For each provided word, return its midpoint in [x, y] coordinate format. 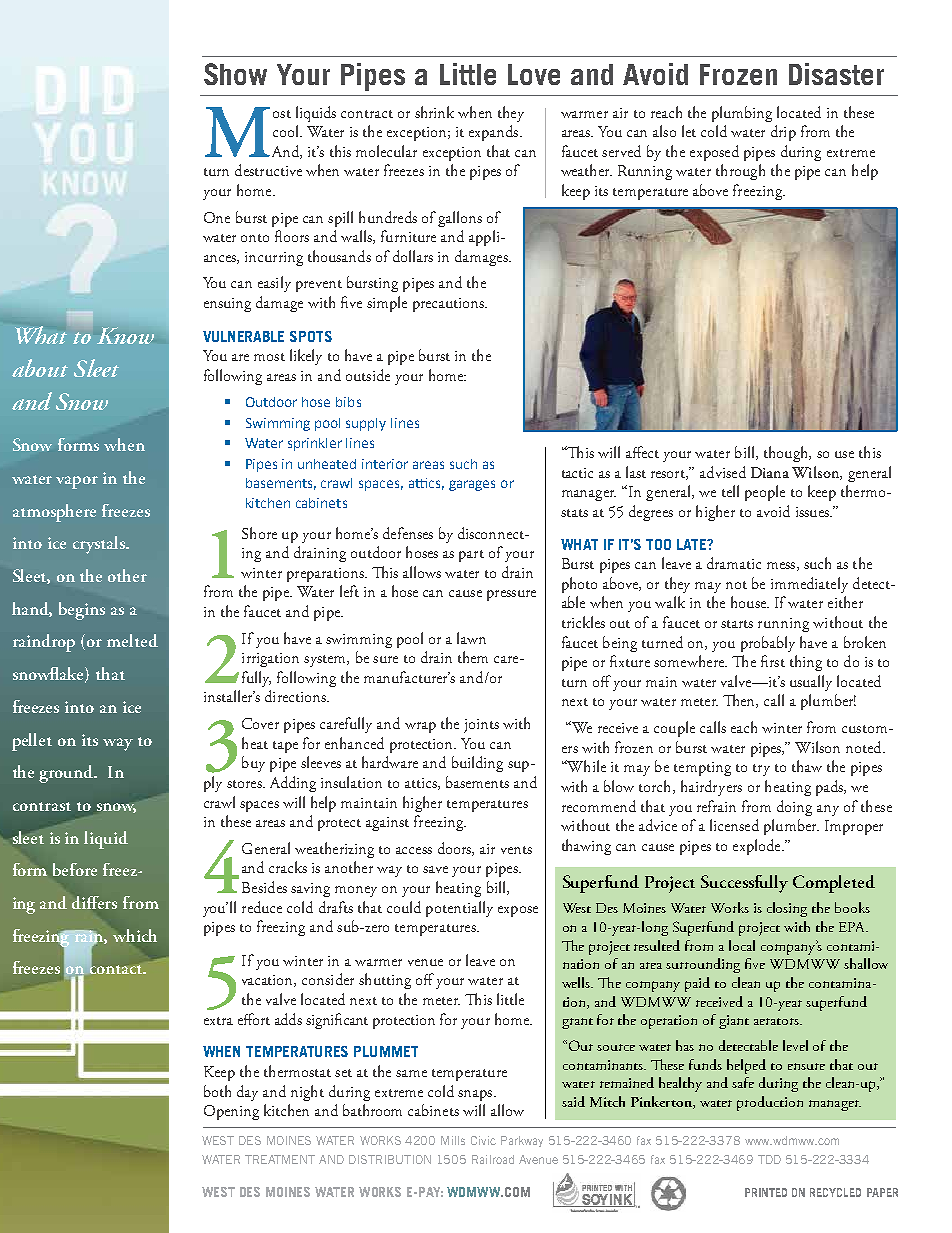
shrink [434, 112]
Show [235, 74]
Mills [453, 1140]
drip [783, 133]
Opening [231, 1112]
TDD [769, 1159]
